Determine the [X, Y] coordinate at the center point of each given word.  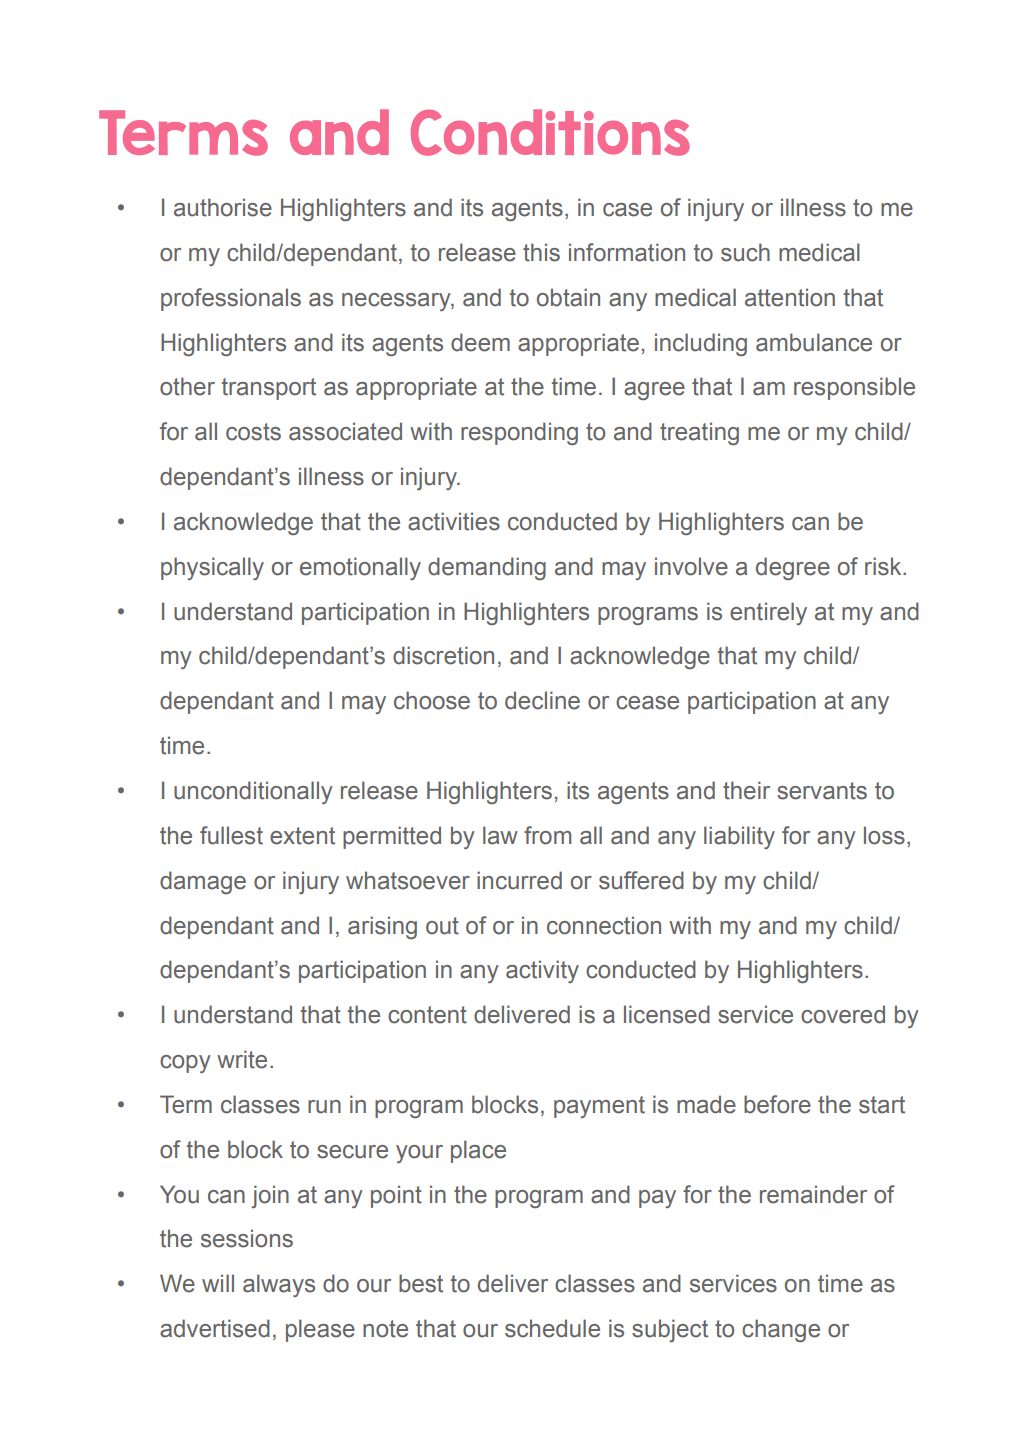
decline [542, 700]
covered [843, 1014]
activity [542, 971]
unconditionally [253, 792]
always [279, 1285]
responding [519, 433]
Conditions [550, 132]
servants [822, 791]
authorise [223, 207]
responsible [854, 388]
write [242, 1059]
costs [253, 432]
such [745, 252]
